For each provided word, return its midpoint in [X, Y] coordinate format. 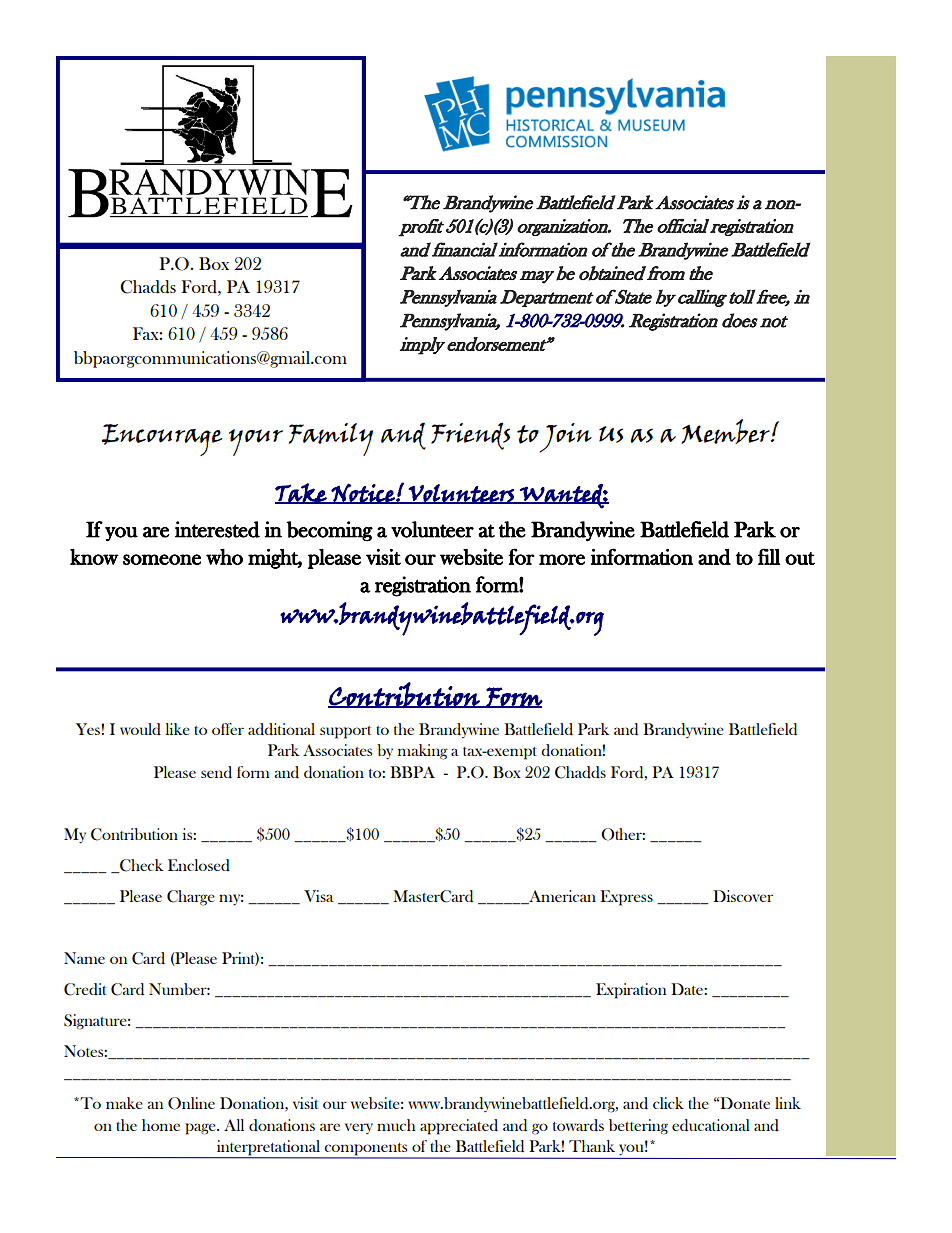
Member [726, 431]
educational [711, 1125]
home [161, 1125]
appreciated [459, 1127]
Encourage [161, 440]
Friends [470, 436]
